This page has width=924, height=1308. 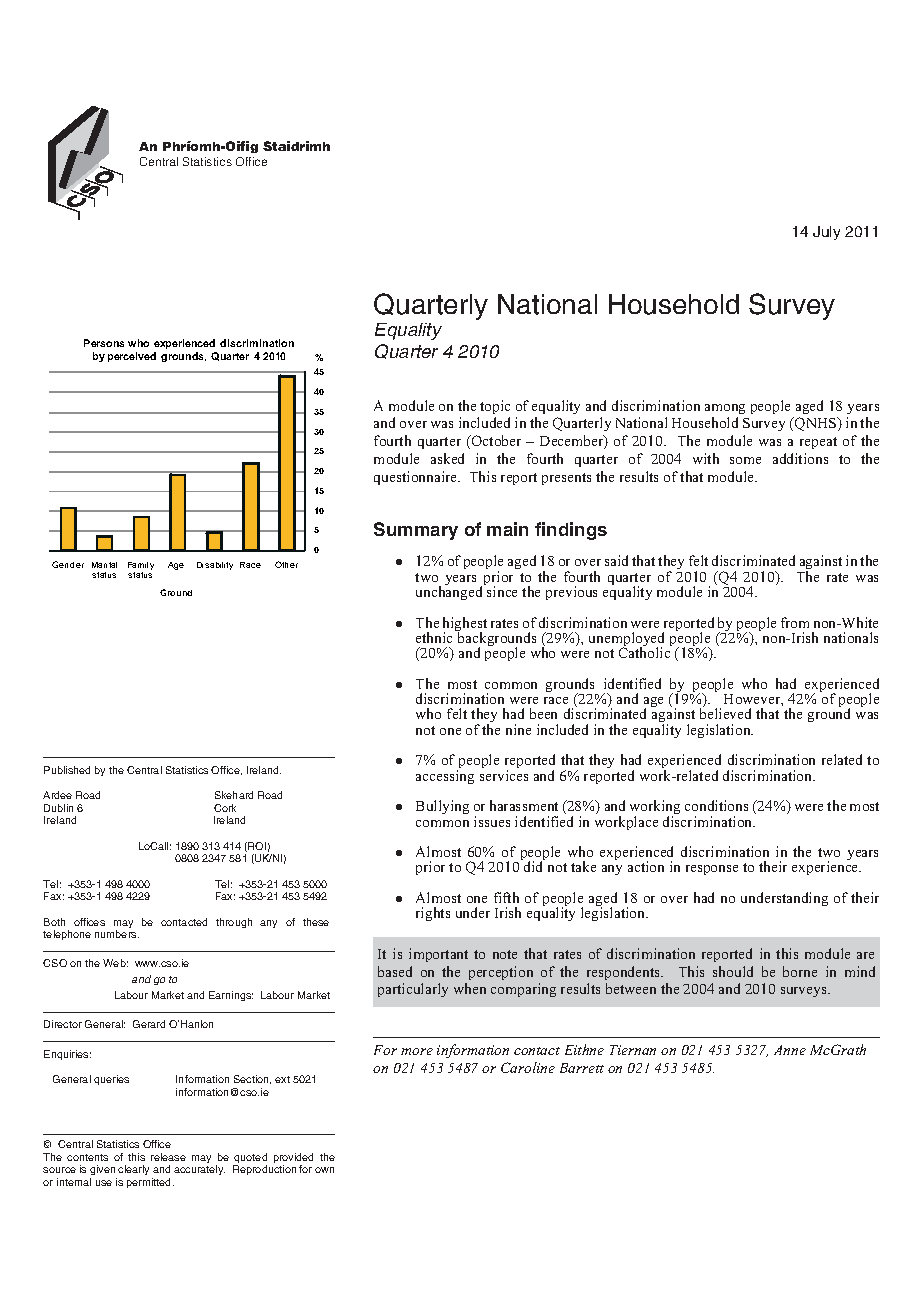 What do you see at coordinates (324, 1170) in the page?
I see `own` at bounding box center [324, 1170].
